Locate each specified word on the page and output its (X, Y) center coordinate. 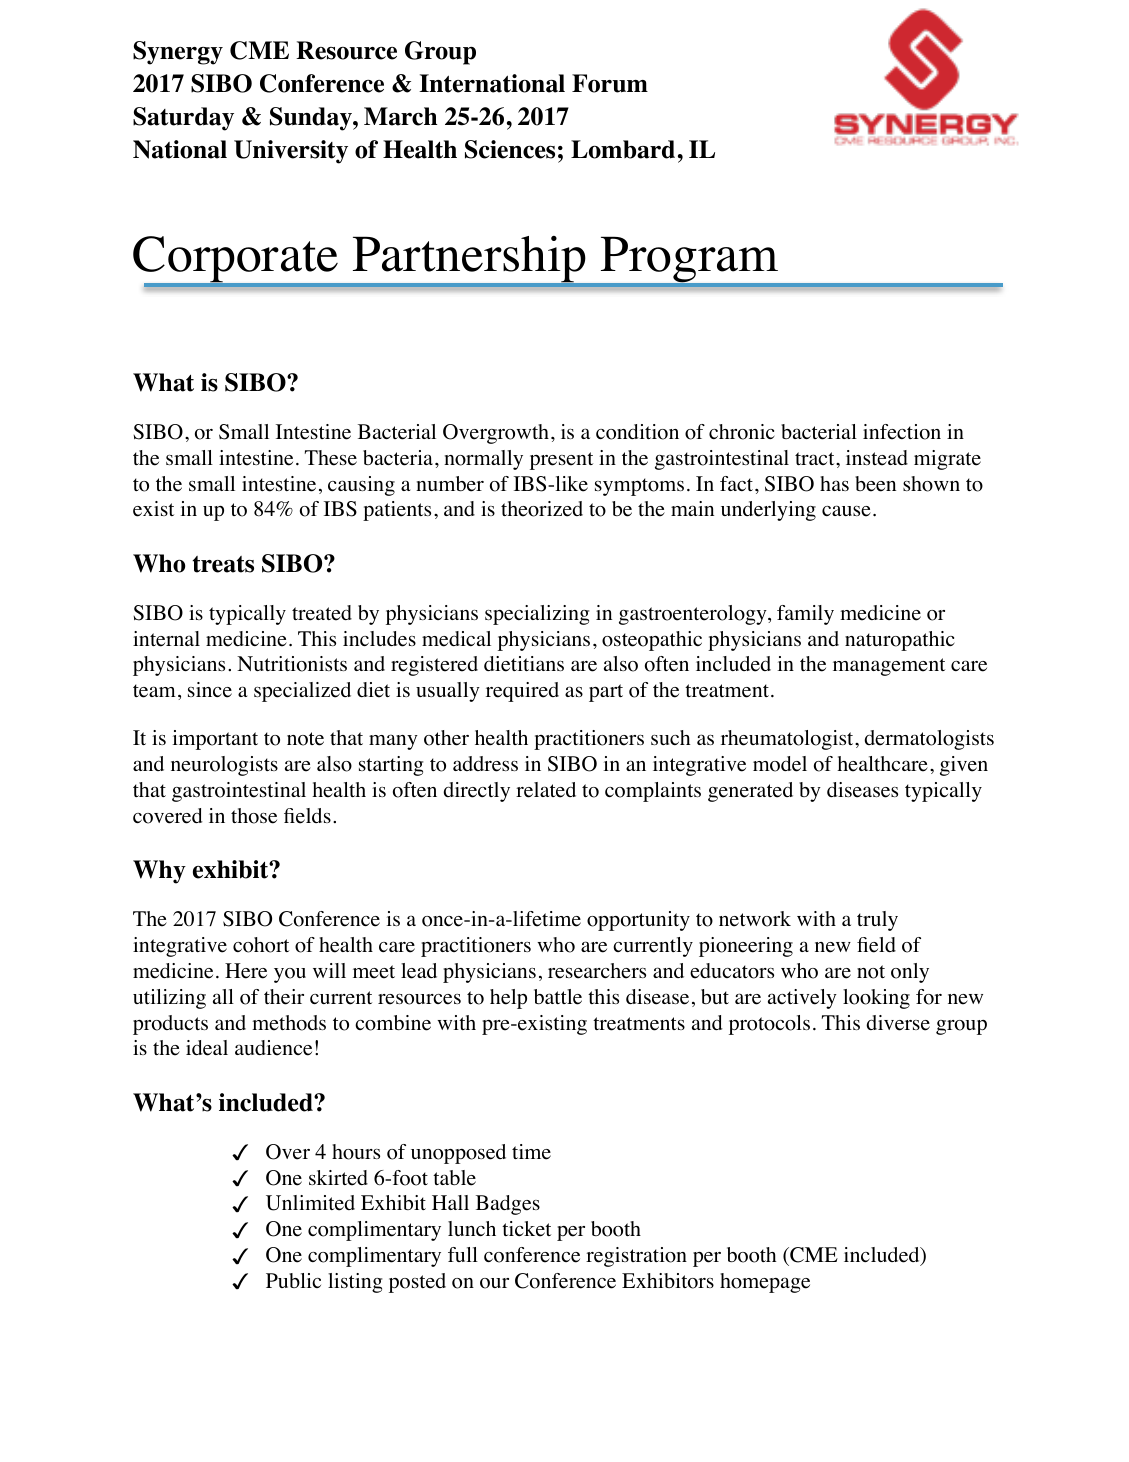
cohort (261, 945)
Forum (610, 83)
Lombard (623, 149)
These (331, 458)
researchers (597, 971)
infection (902, 432)
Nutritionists (292, 664)
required (522, 692)
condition (637, 432)
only (910, 973)
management (889, 667)
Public (293, 1280)
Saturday (183, 119)
